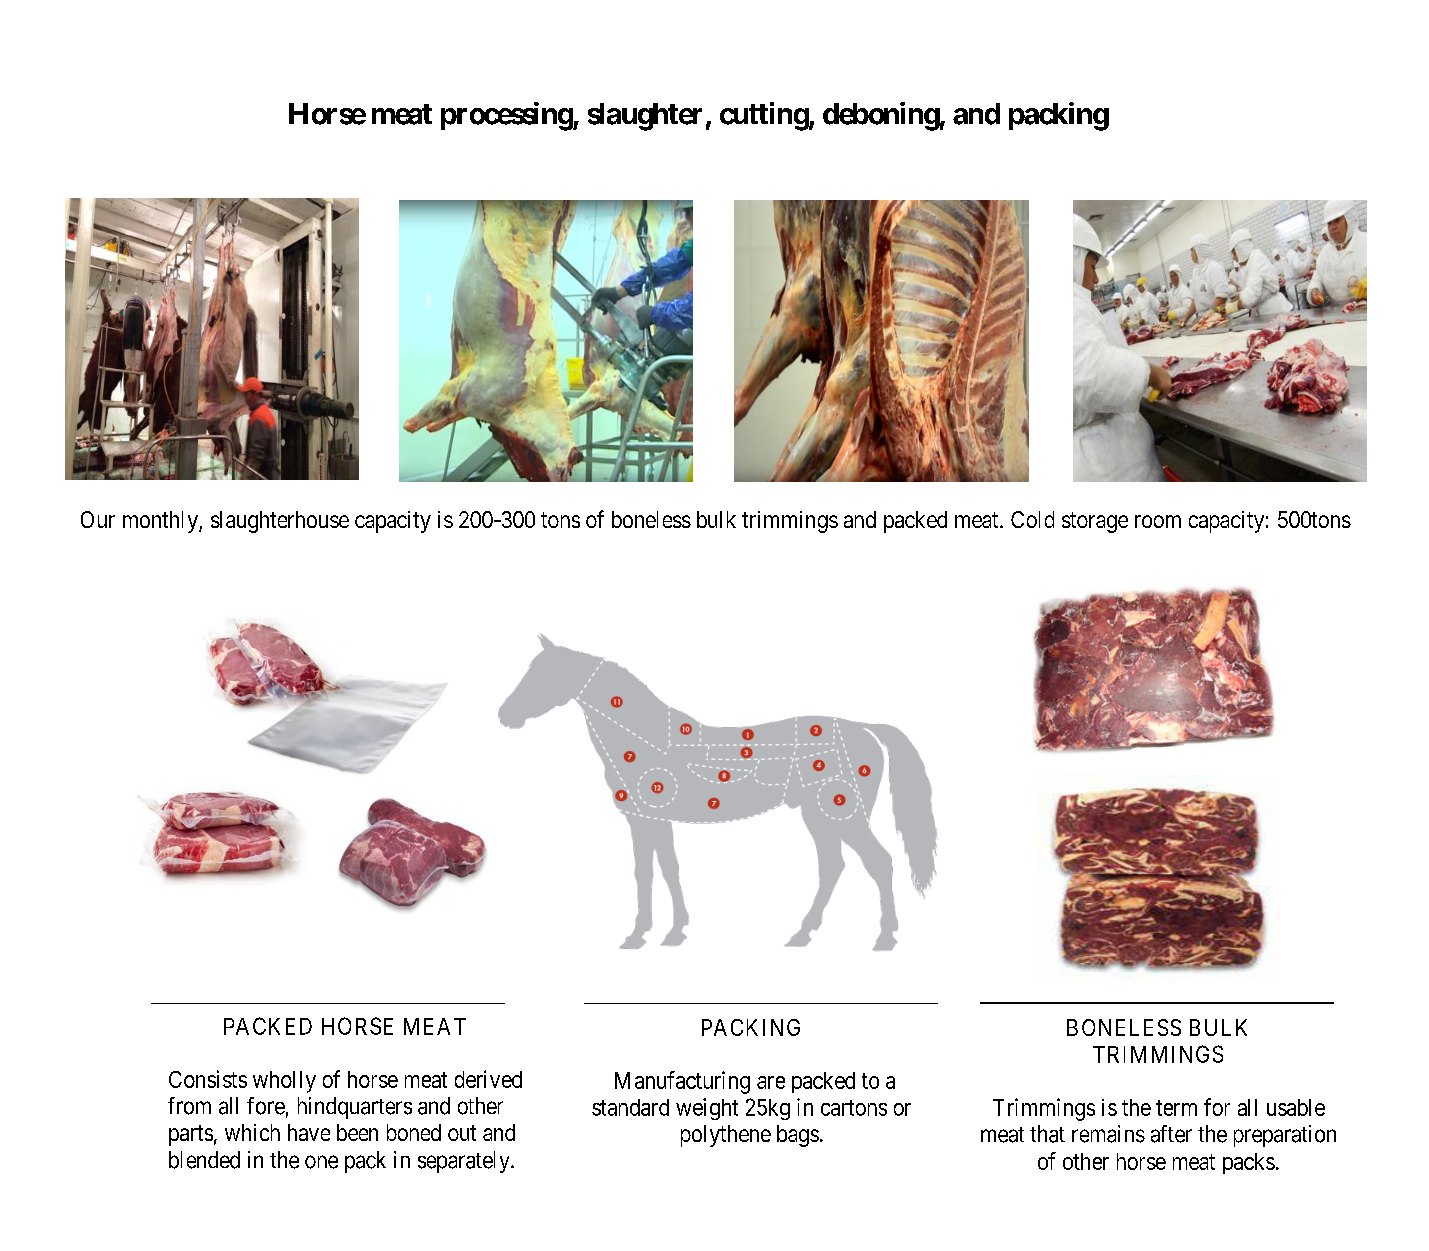 The width and height of the screenshot is (1429, 1251). What do you see at coordinates (726, 1136) in the screenshot?
I see `polythene` at bounding box center [726, 1136].
